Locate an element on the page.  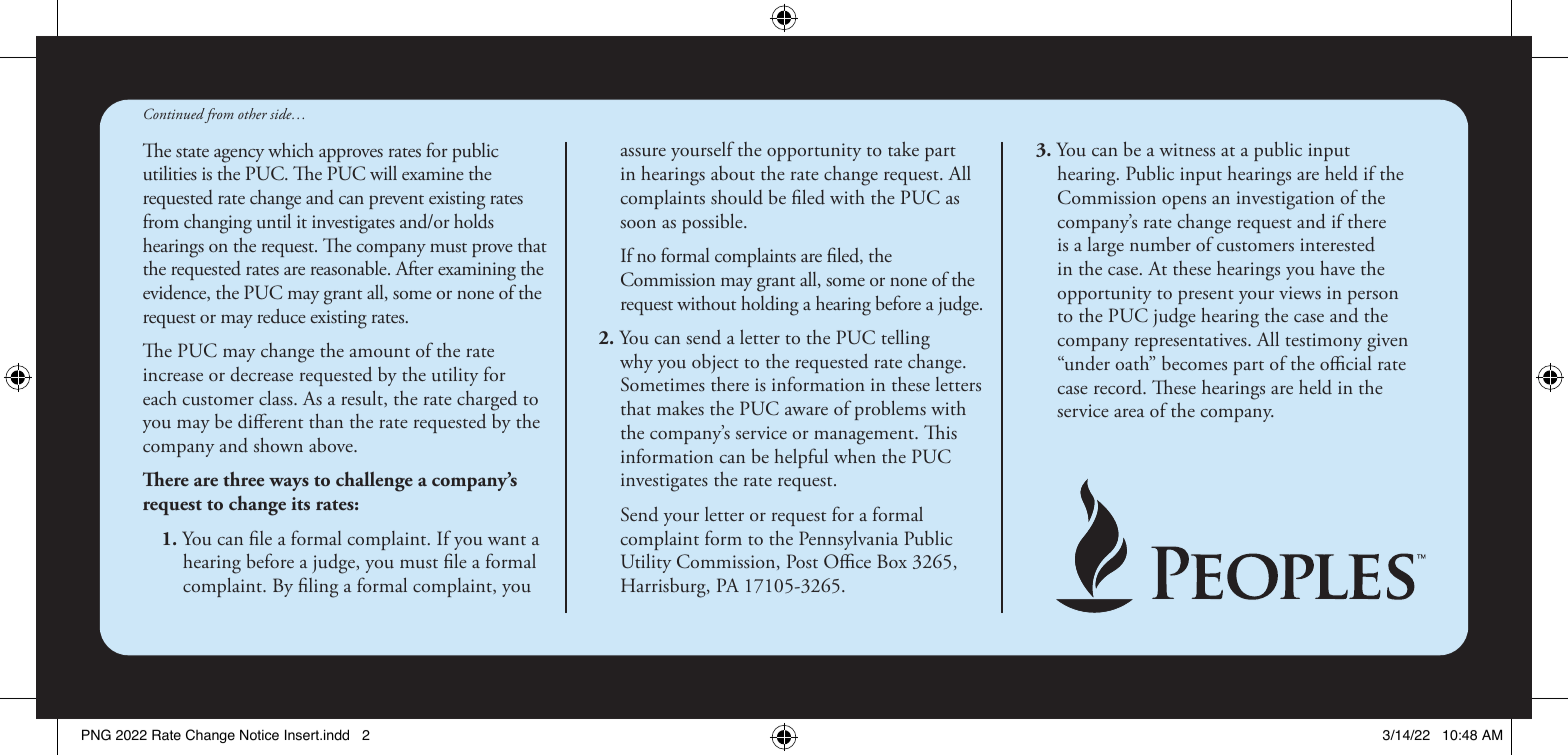
reasonable is located at coordinates (350, 268).
